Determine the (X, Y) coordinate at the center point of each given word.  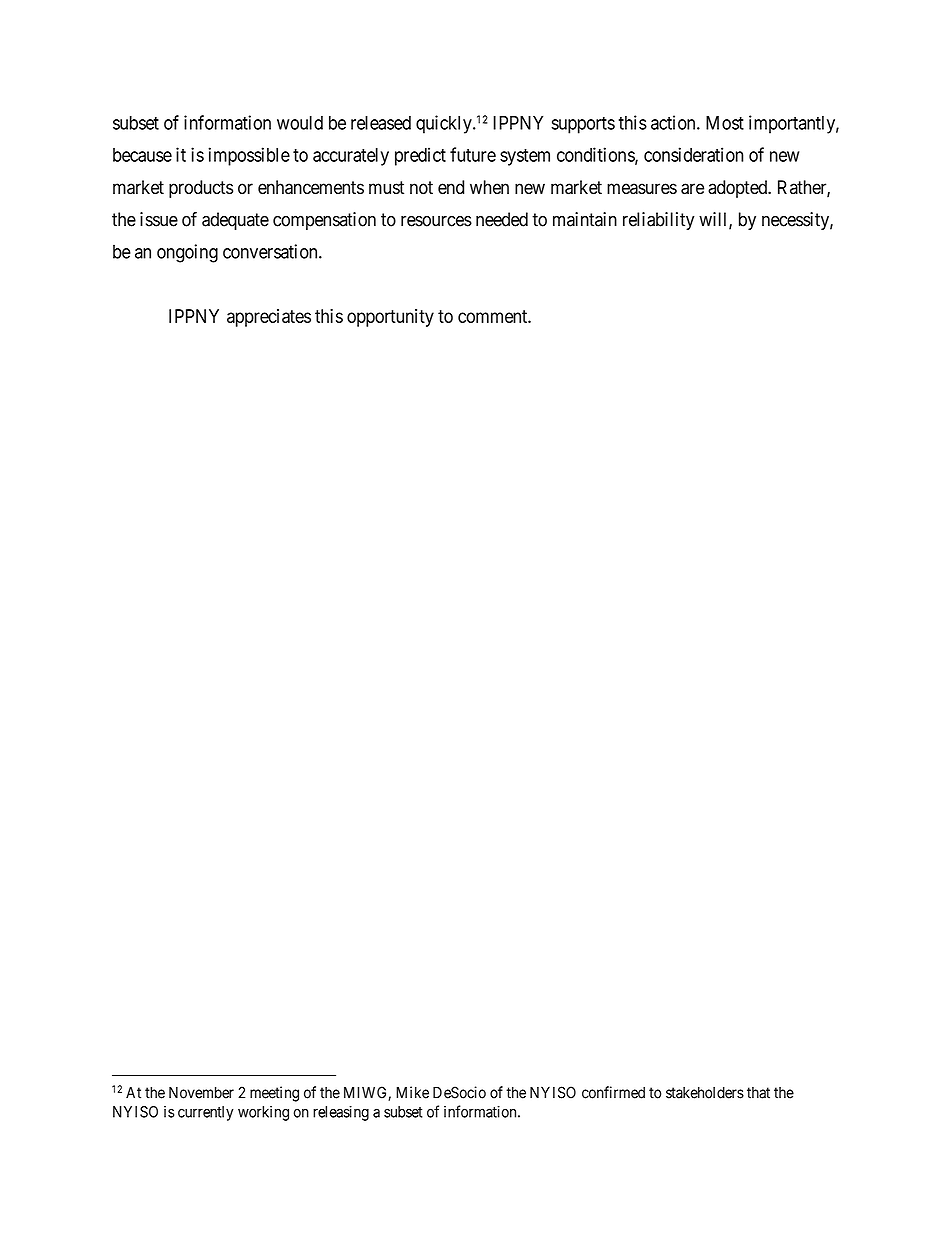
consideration (693, 154)
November (201, 1092)
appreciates (269, 318)
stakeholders (705, 1093)
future (473, 154)
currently (206, 1113)
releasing (341, 1113)
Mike (412, 1092)
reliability (659, 221)
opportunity (390, 318)
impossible (249, 156)
